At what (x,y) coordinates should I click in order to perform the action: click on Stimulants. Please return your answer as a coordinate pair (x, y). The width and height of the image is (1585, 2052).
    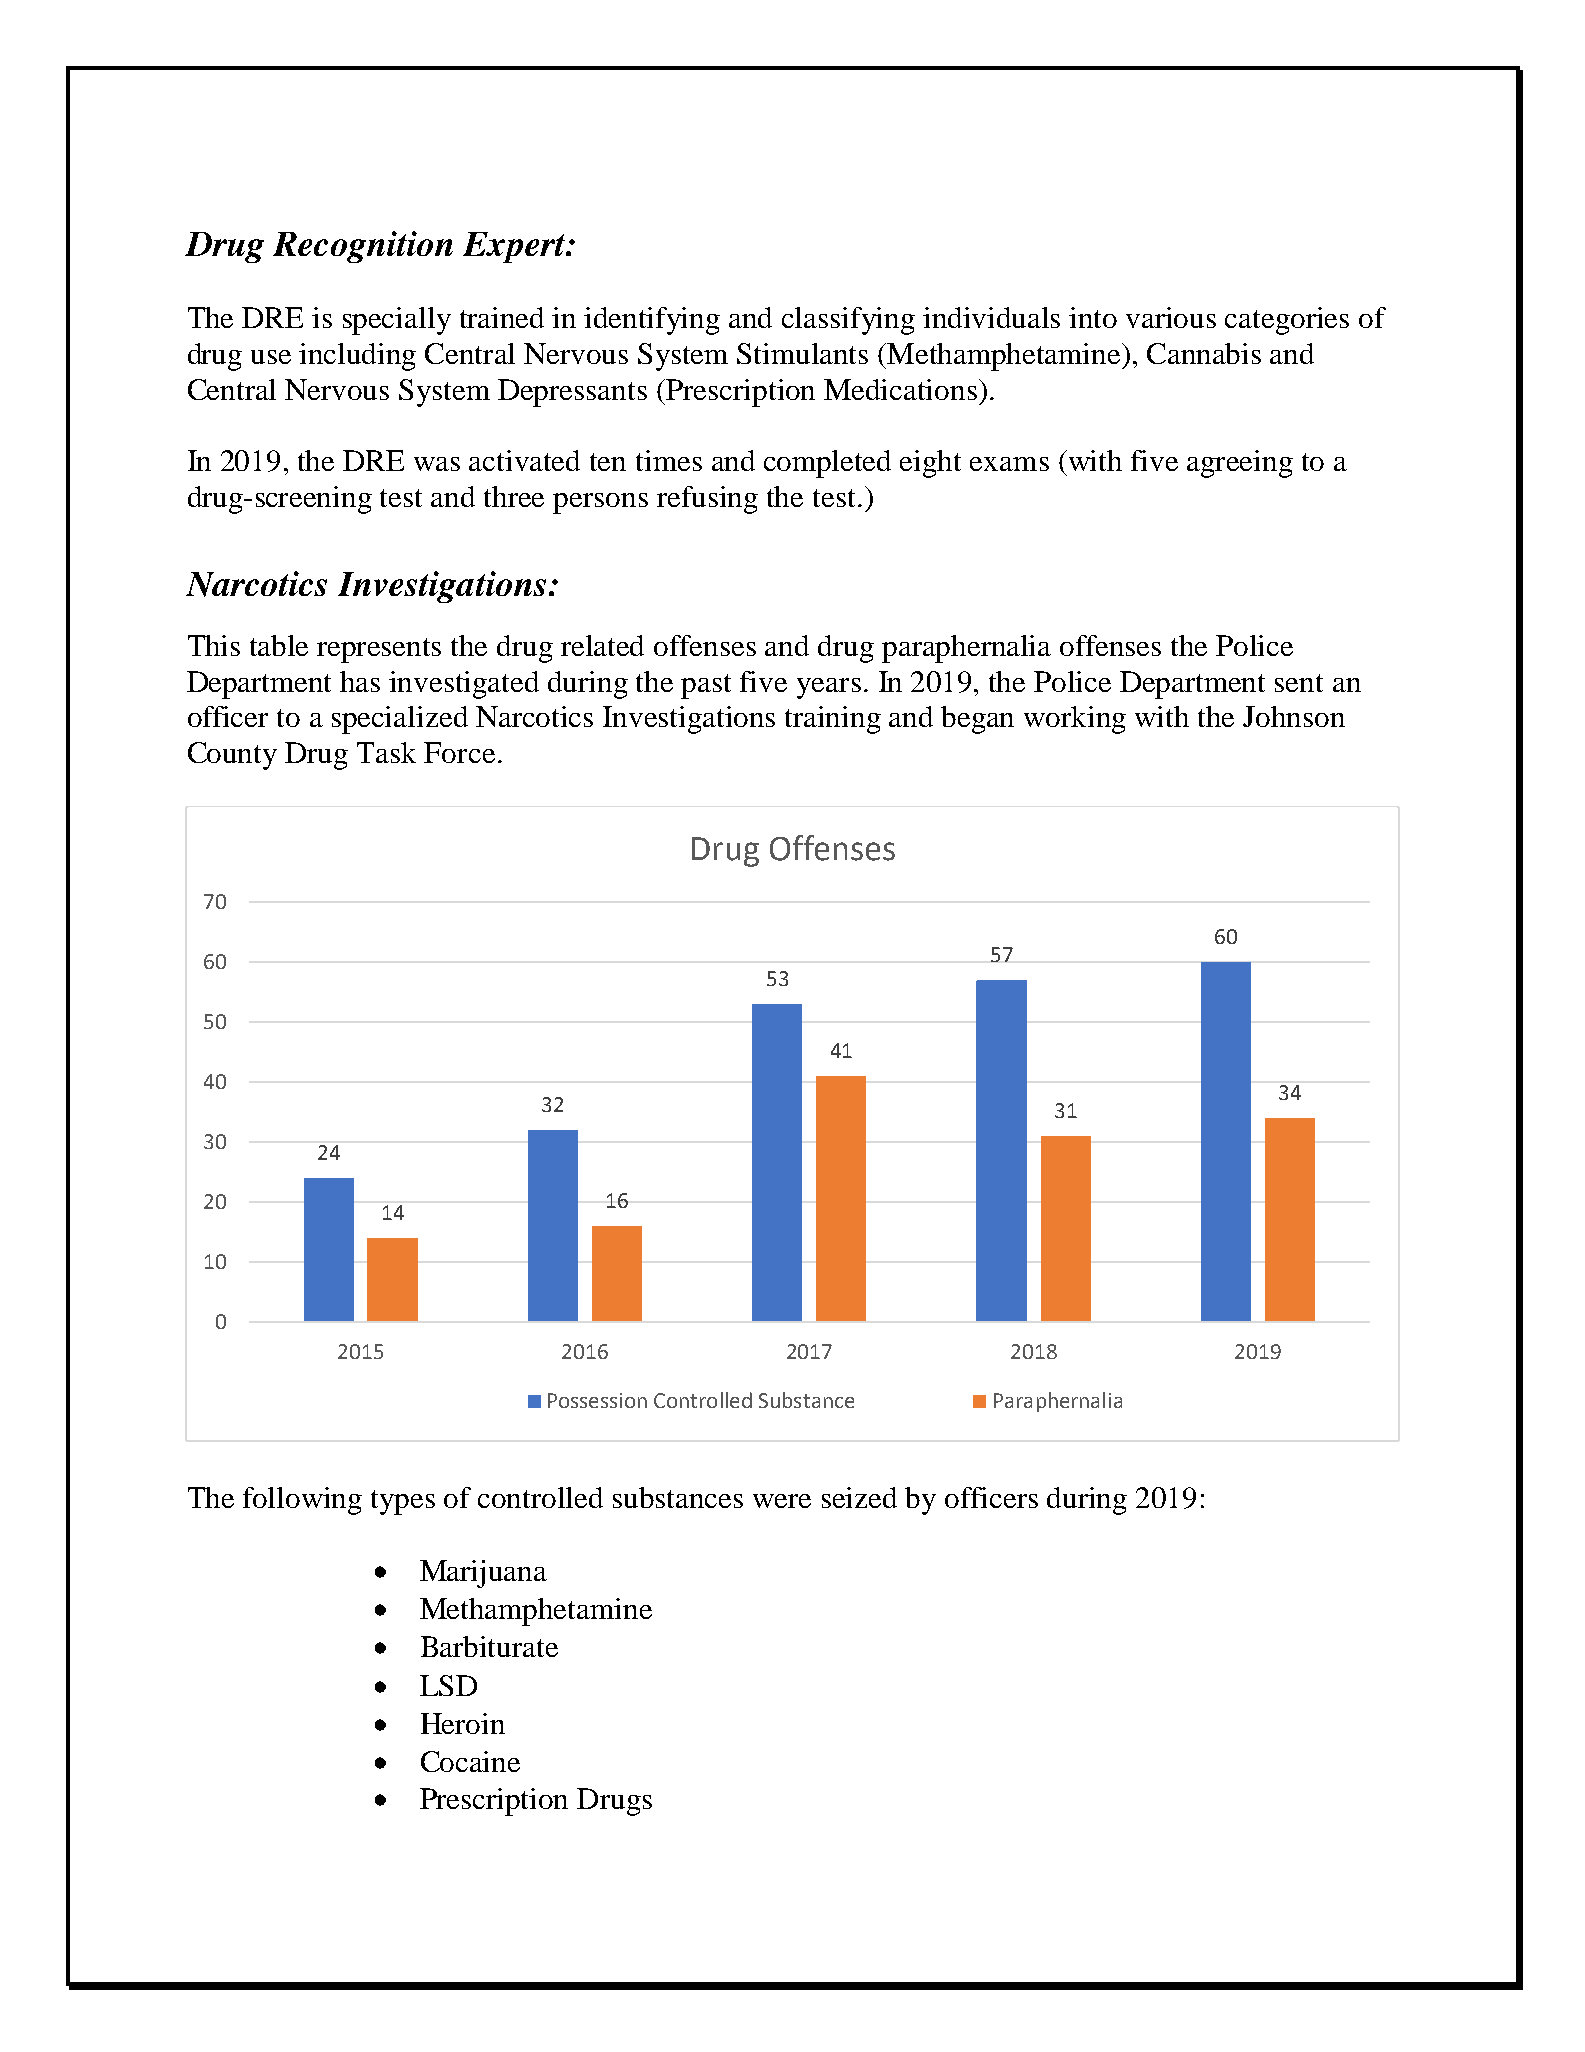
    Looking at the image, I should click on (802, 353).
